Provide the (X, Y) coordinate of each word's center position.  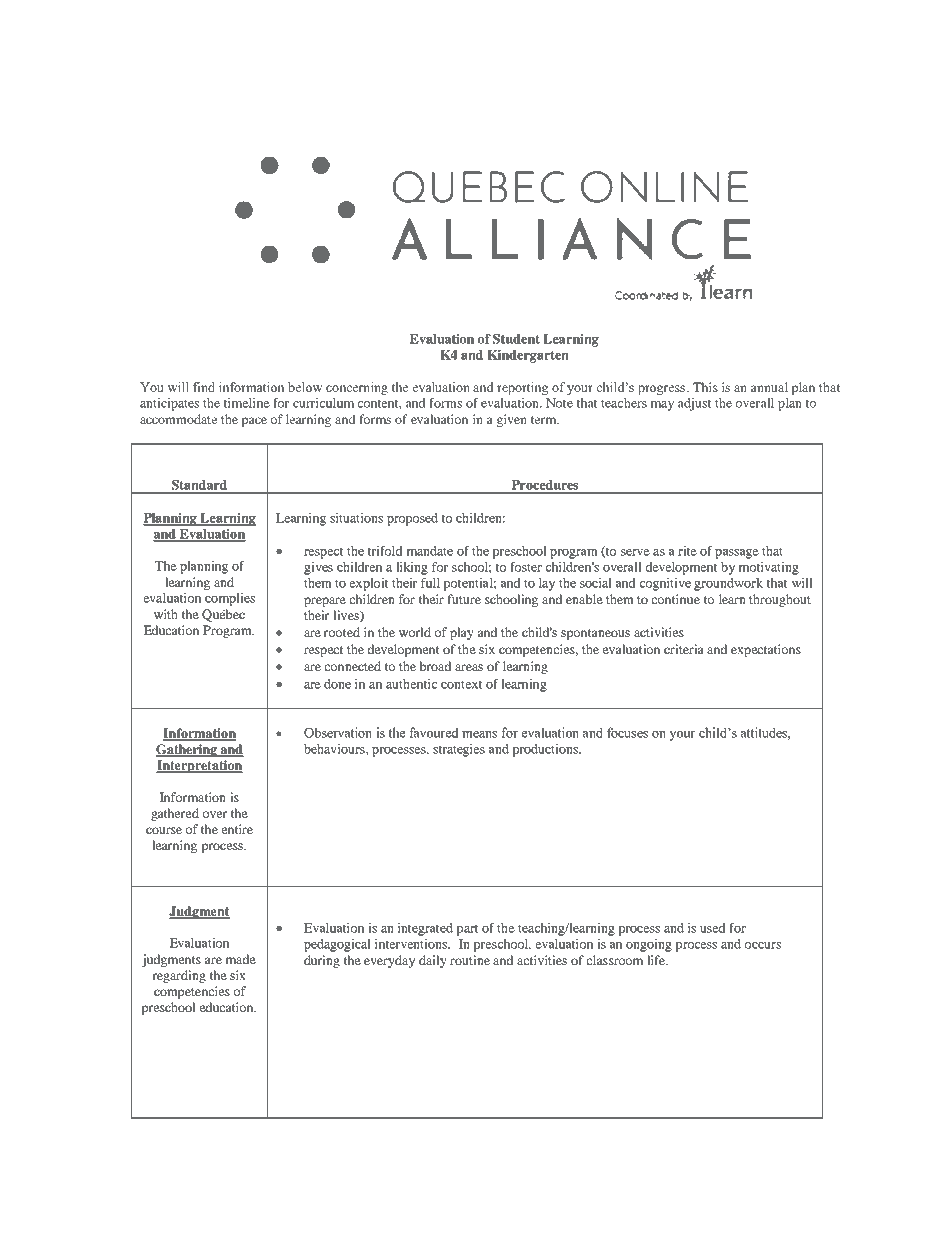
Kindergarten (528, 356)
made (240, 959)
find (204, 387)
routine (470, 960)
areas (469, 667)
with (166, 614)
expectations (766, 650)
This (705, 387)
